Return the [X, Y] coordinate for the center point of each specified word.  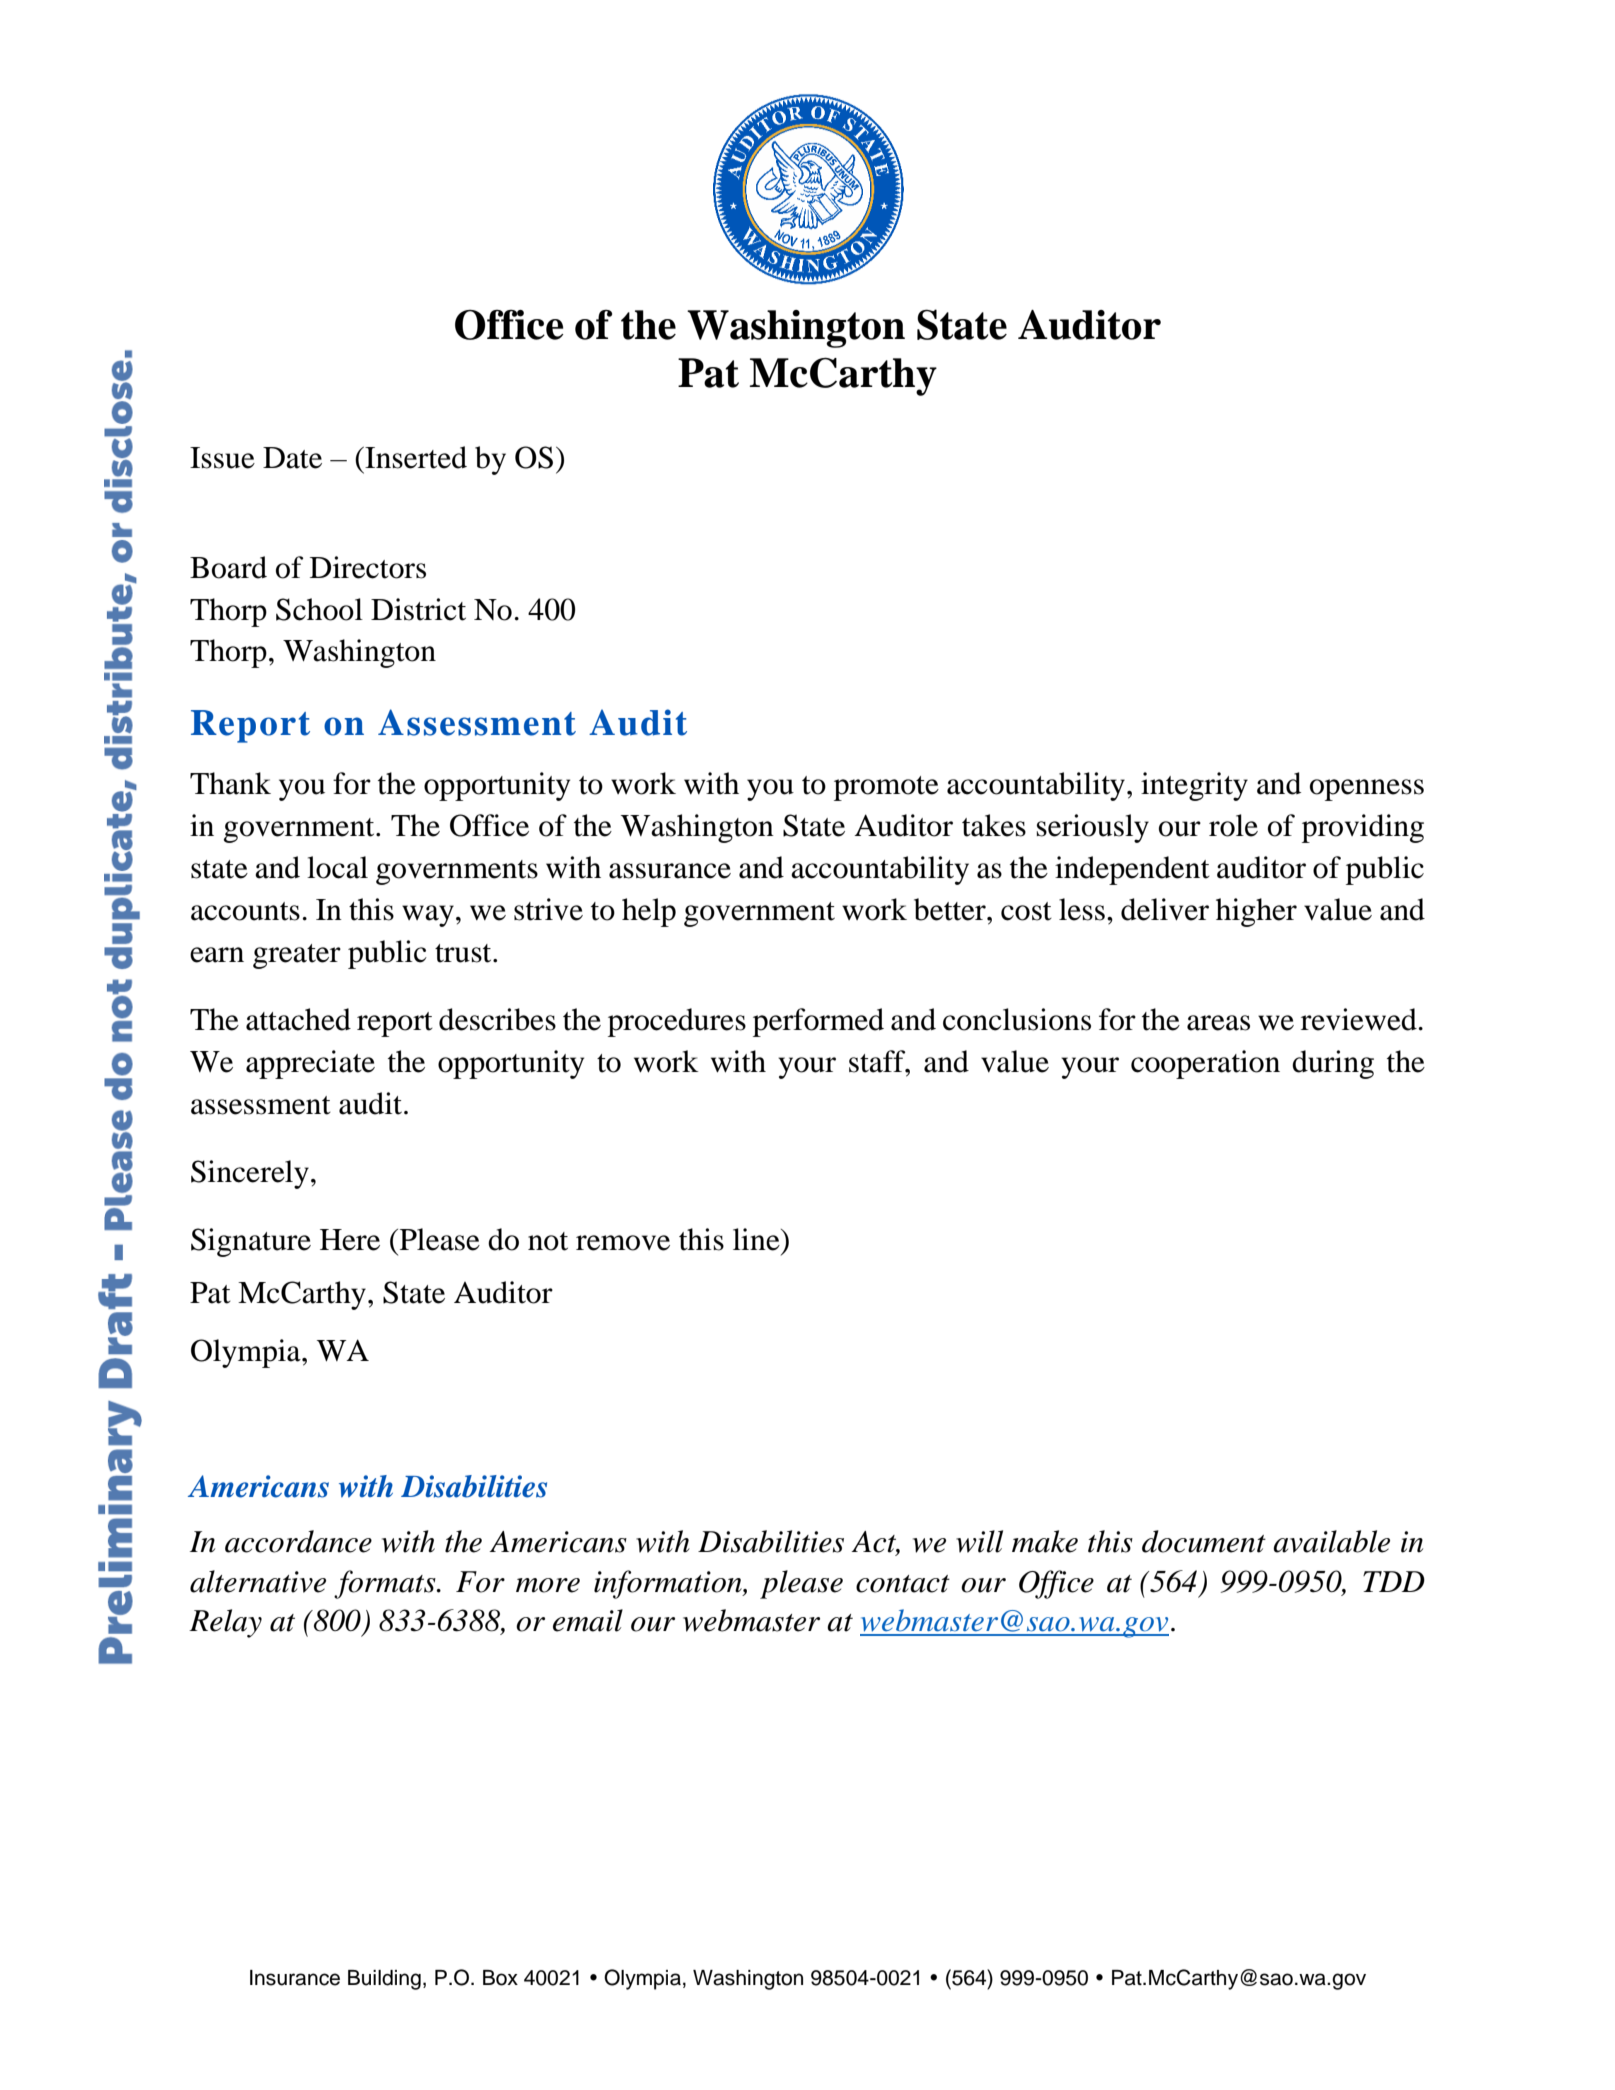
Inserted [415, 457]
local [337, 867]
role [1233, 825]
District [418, 609]
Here [350, 1240]
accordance [298, 1541]
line [757, 1239]
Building [384, 1980]
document [1204, 1541]
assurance [670, 871]
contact [903, 1584]
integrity [1194, 786]
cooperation [1205, 1064]
